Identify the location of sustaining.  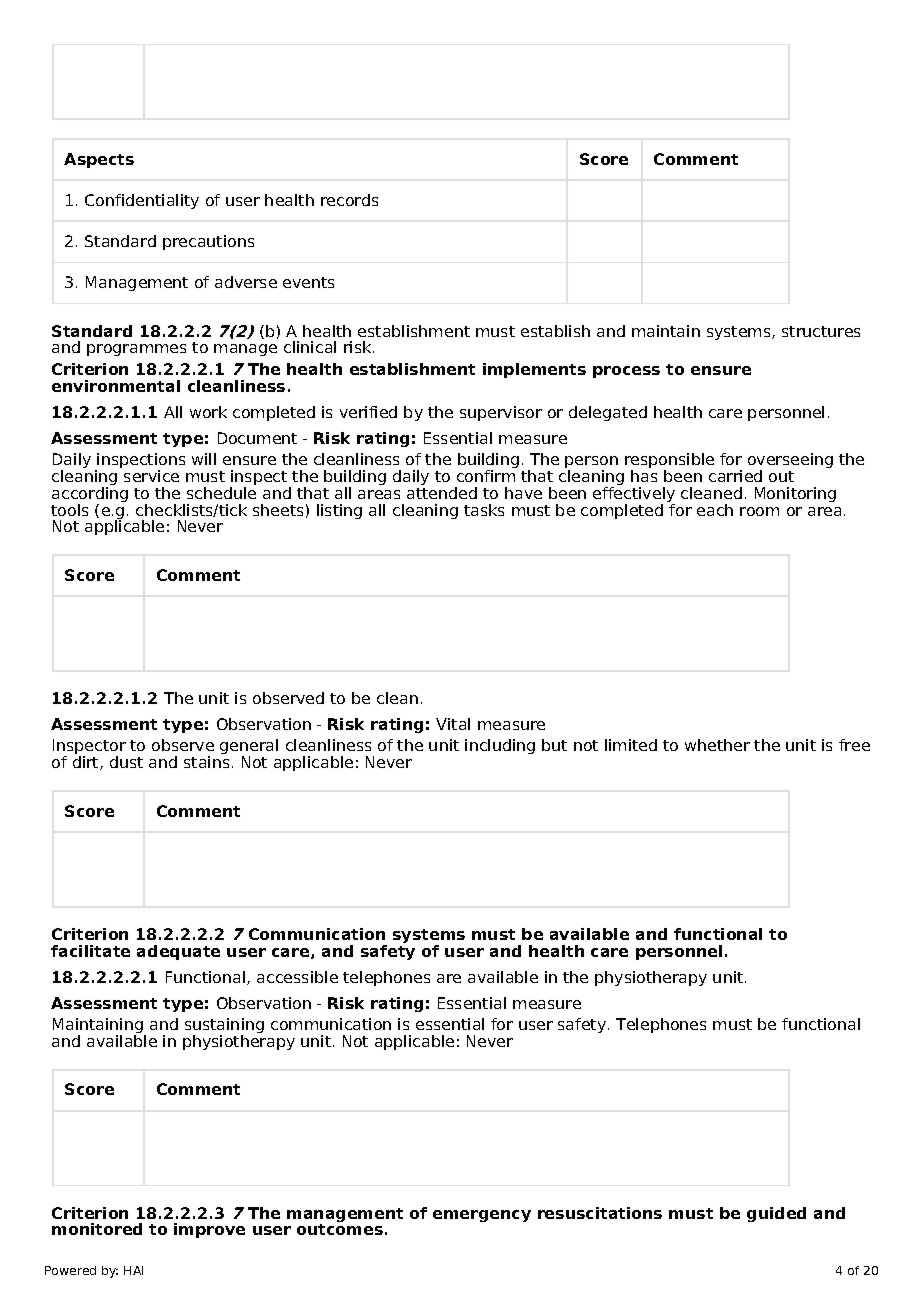
(224, 1027).
